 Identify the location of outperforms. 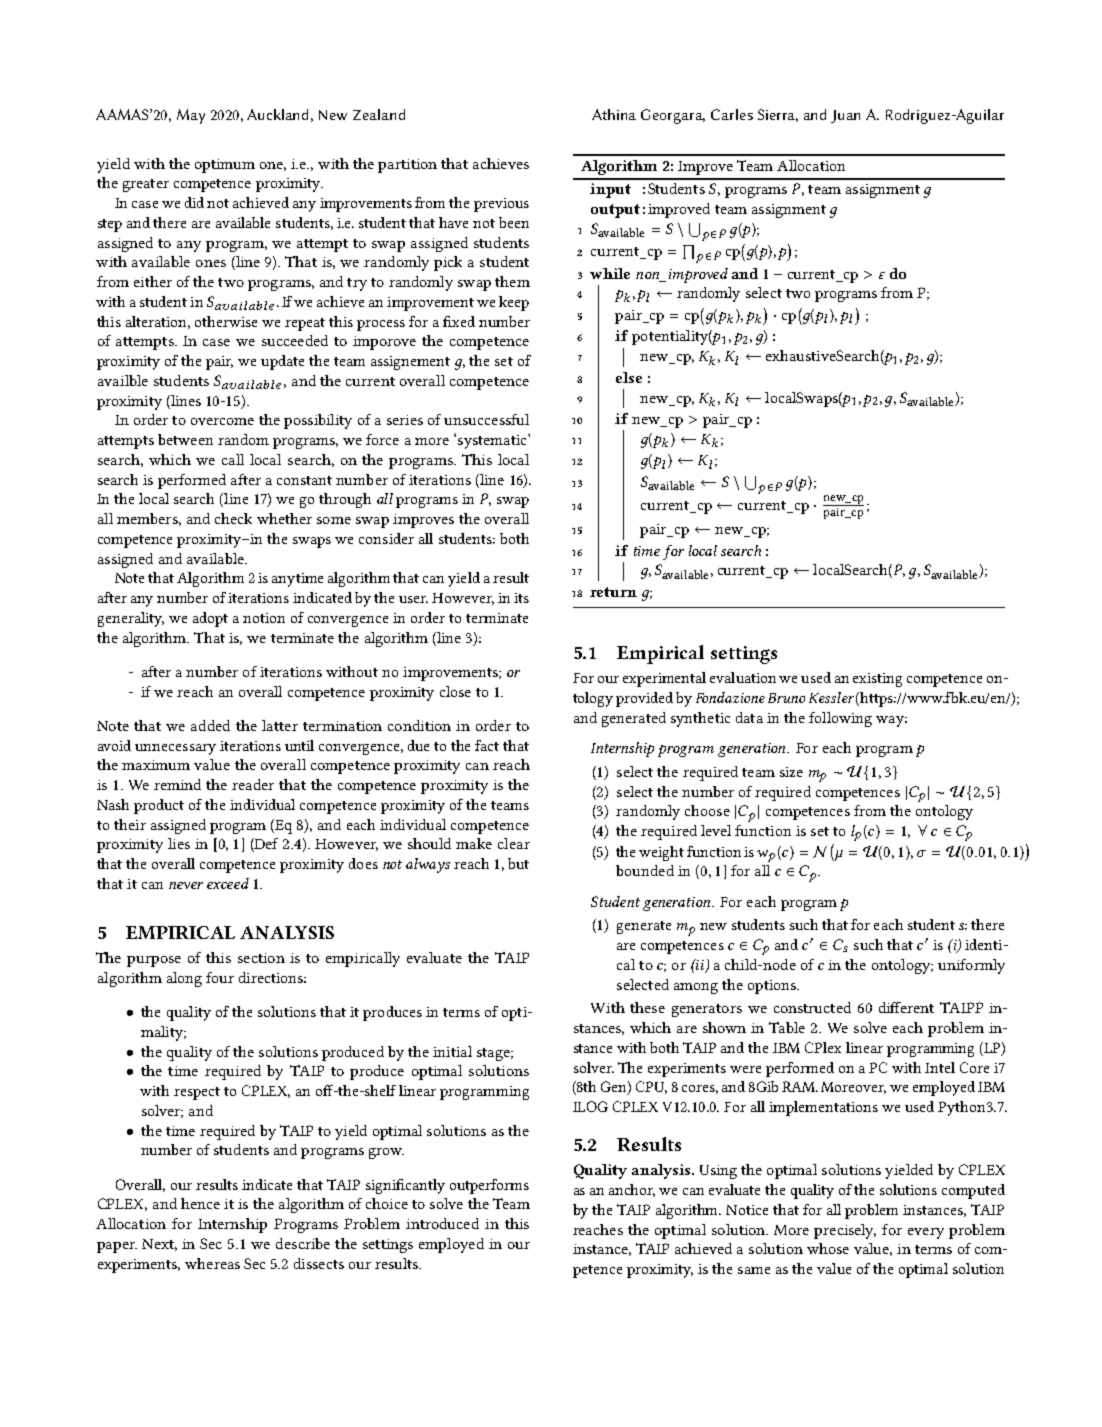
(489, 1186).
